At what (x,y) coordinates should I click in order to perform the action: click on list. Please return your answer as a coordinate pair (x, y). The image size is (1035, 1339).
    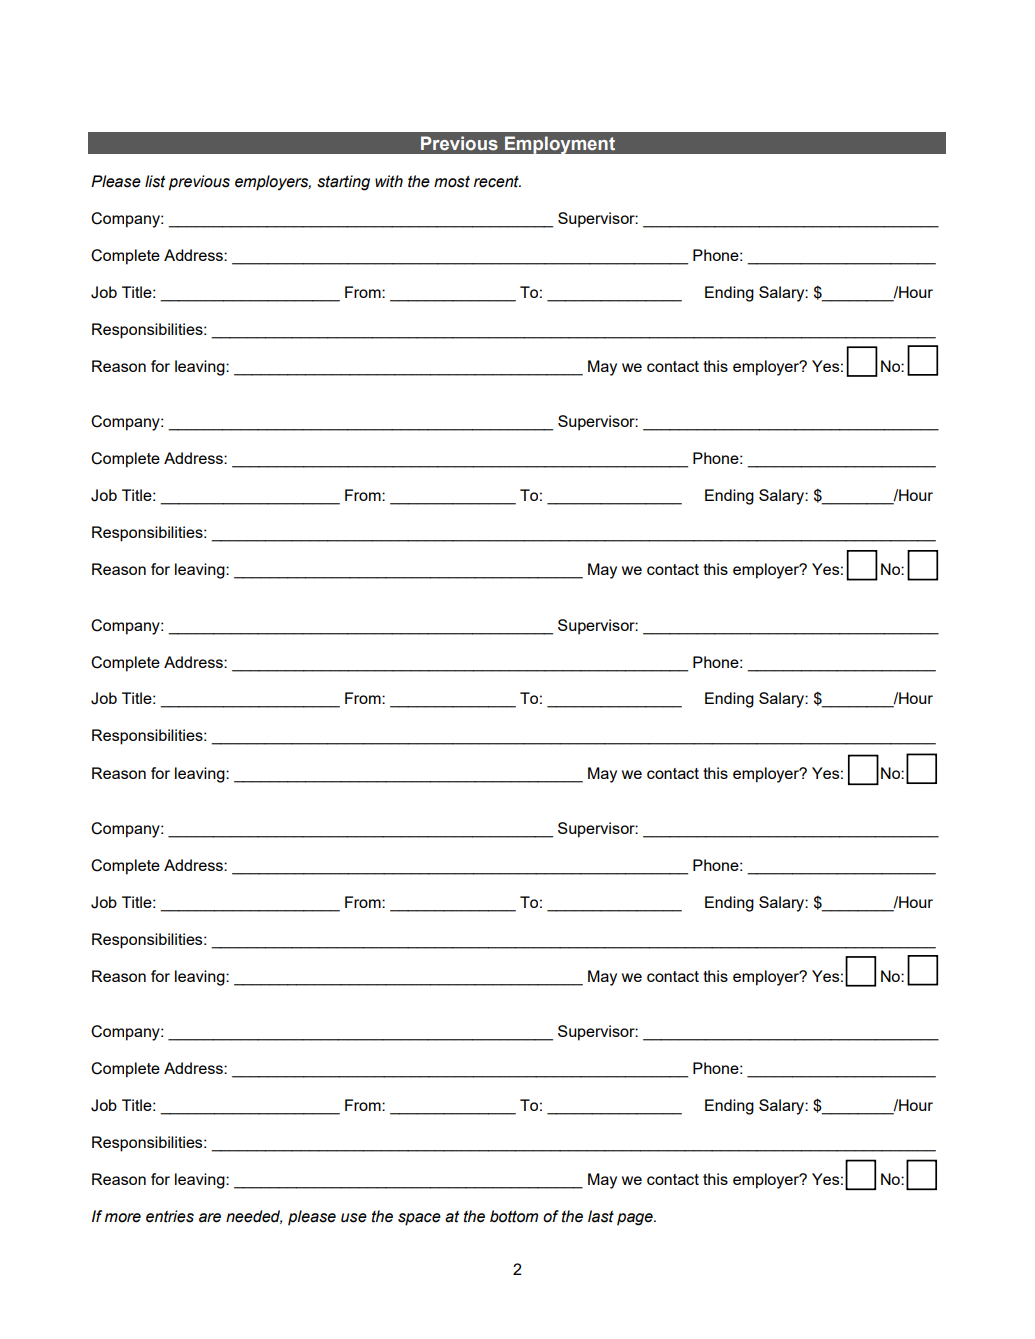
    Looking at the image, I should click on (155, 181).
